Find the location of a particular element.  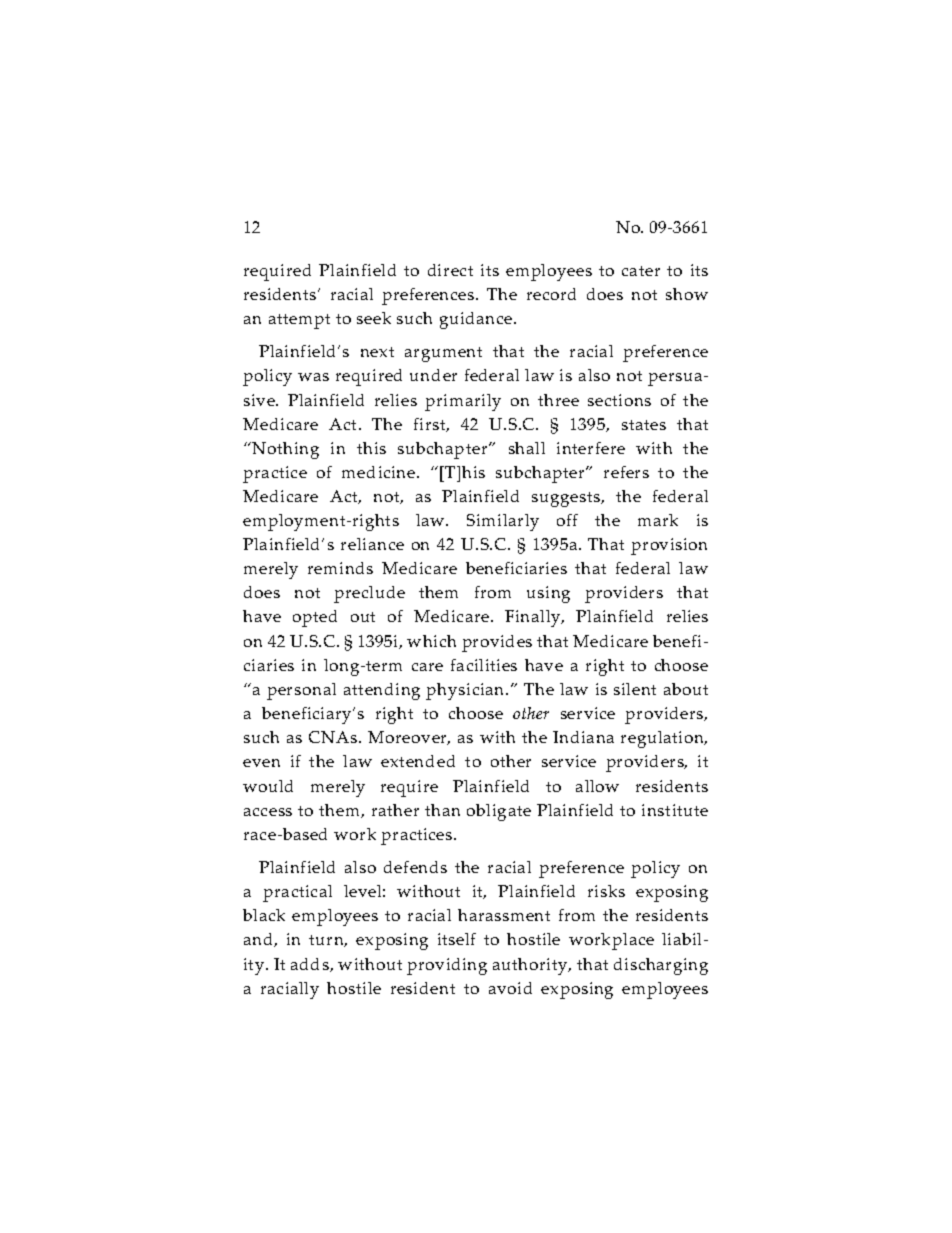

provides is located at coordinates (497, 643).
